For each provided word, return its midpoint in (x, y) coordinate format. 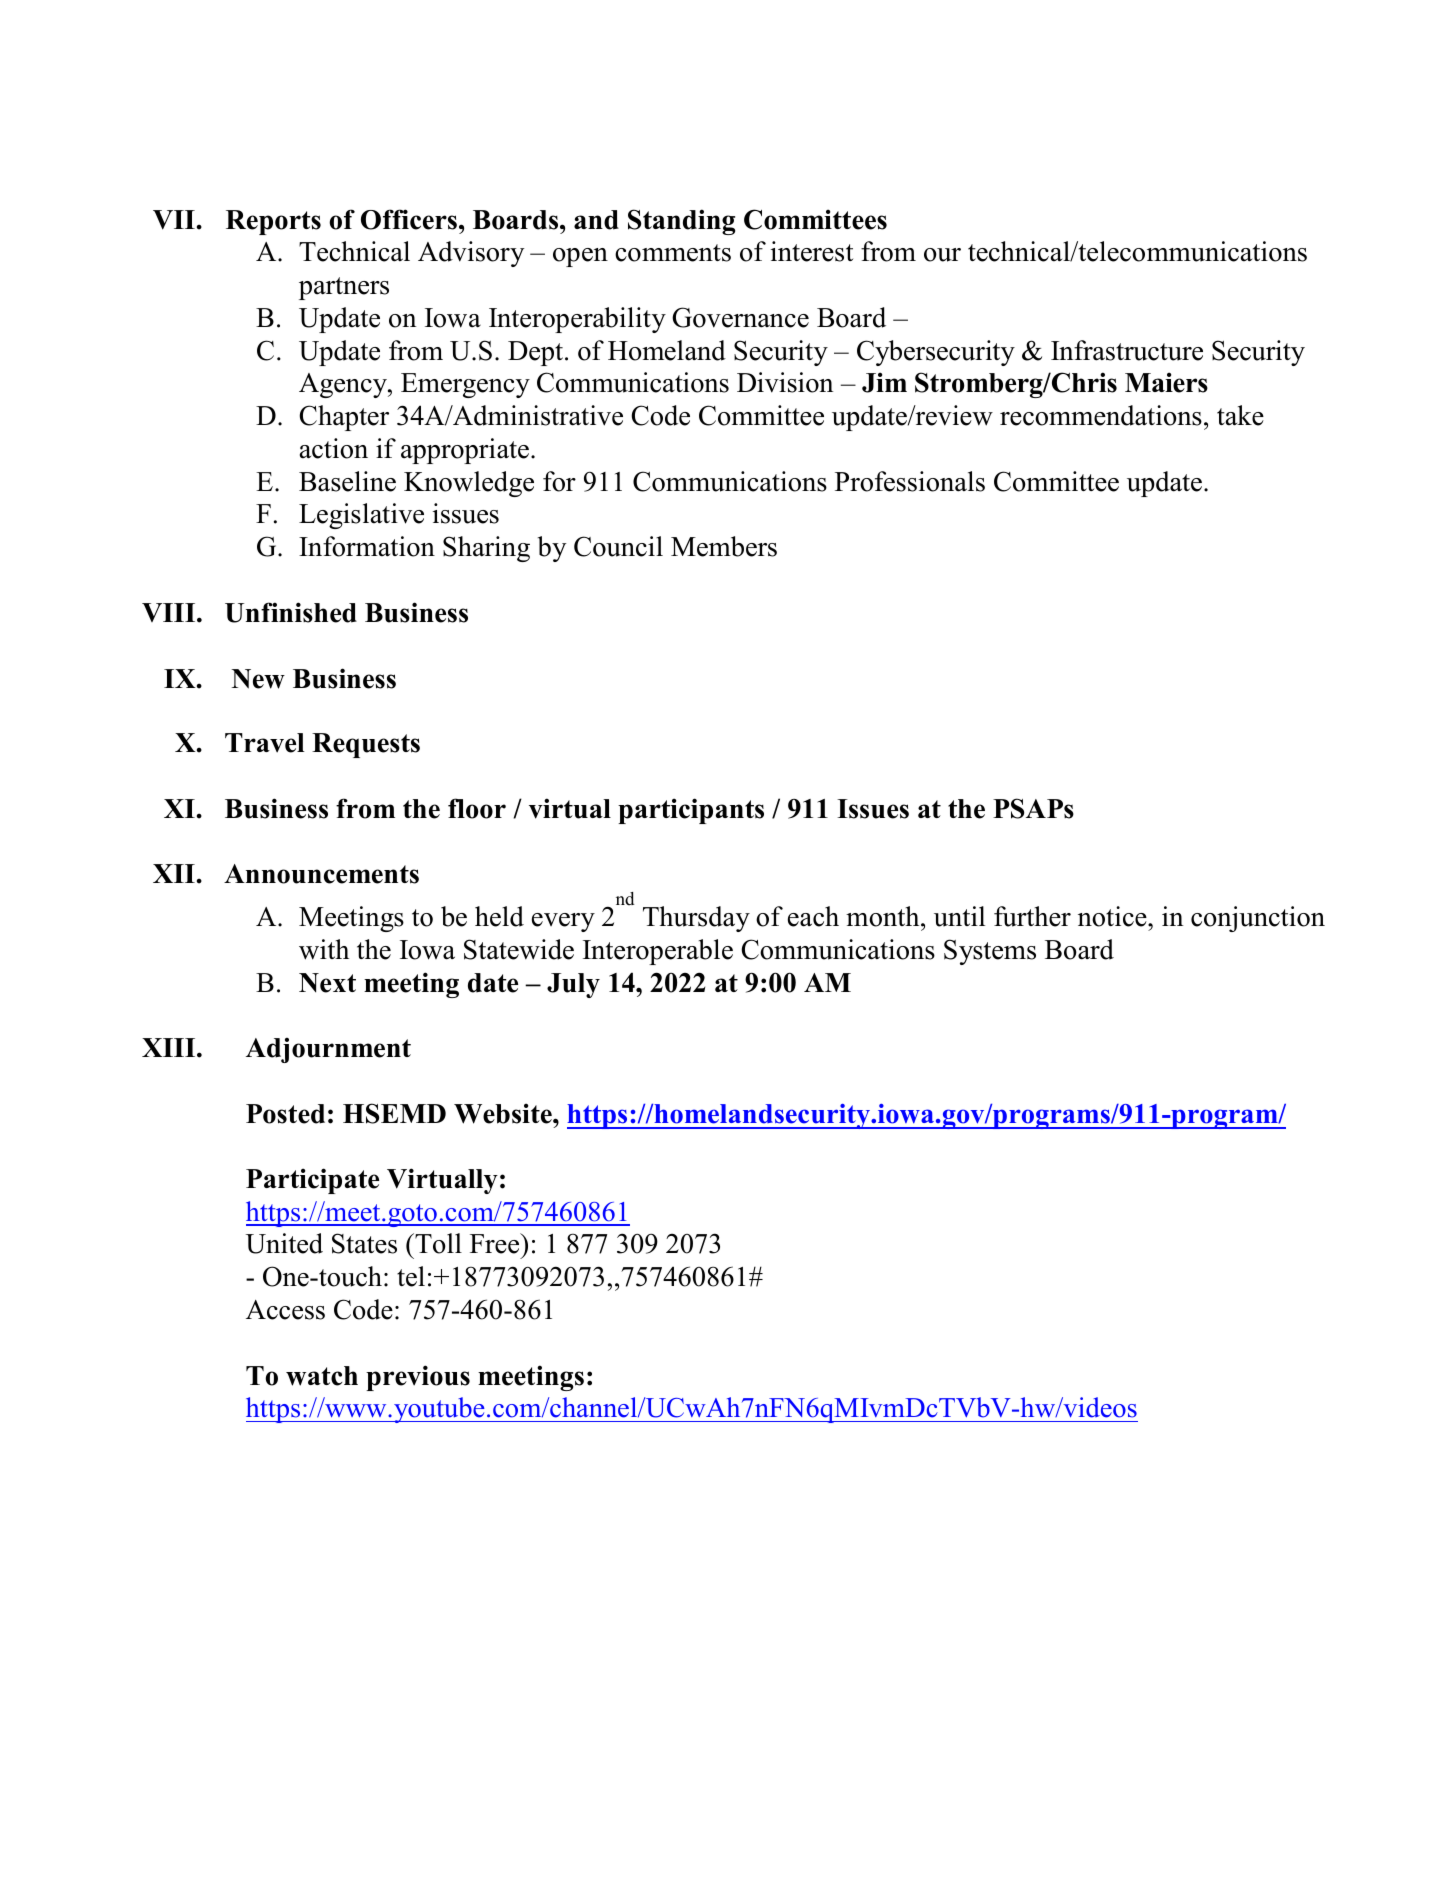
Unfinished (291, 612)
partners (344, 288)
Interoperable (658, 952)
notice (1113, 916)
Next (327, 983)
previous (418, 1378)
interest (812, 251)
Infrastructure (1127, 350)
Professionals (910, 481)
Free (496, 1243)
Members (724, 546)
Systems (990, 952)
